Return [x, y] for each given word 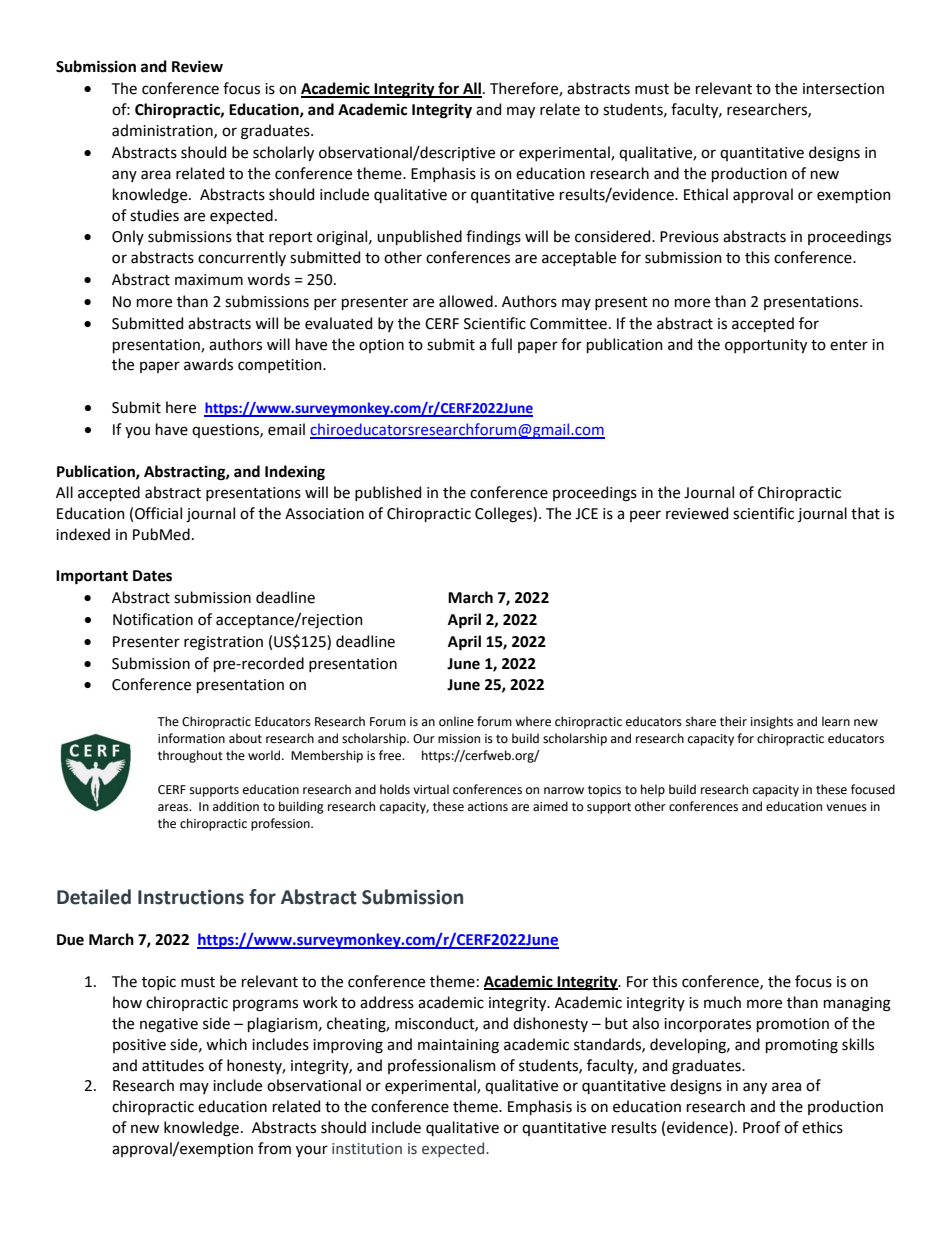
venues [846, 808]
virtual [431, 789]
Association [324, 514]
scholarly [283, 153]
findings [493, 238]
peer [645, 516]
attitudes [173, 1065]
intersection [843, 89]
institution [367, 1149]
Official [158, 513]
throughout [190, 756]
